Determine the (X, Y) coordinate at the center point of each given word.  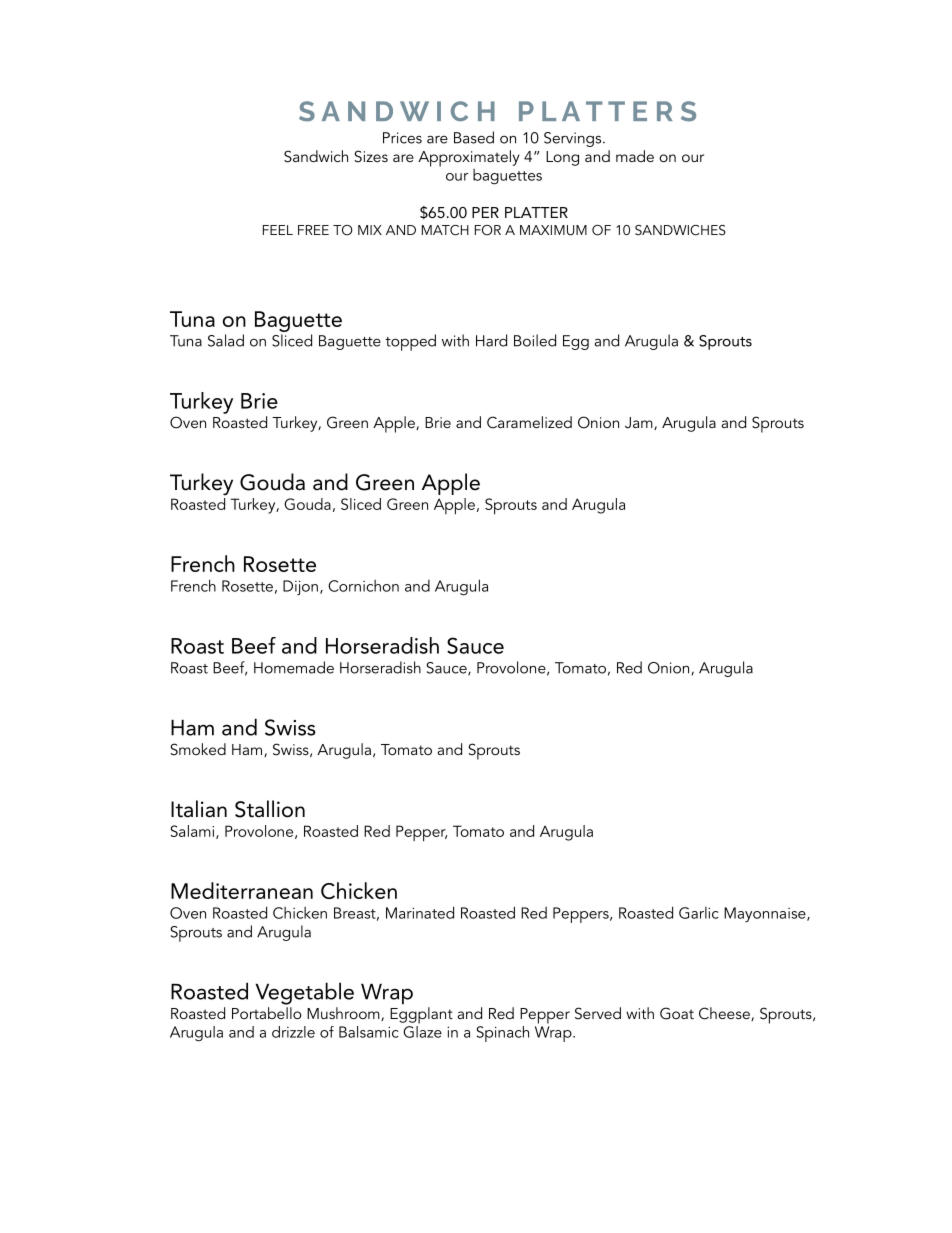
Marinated (420, 912)
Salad (226, 340)
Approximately (469, 158)
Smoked (198, 749)
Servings (574, 139)
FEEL (278, 230)
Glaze (422, 1030)
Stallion (270, 809)
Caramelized (529, 422)
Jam (640, 423)
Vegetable (304, 993)
